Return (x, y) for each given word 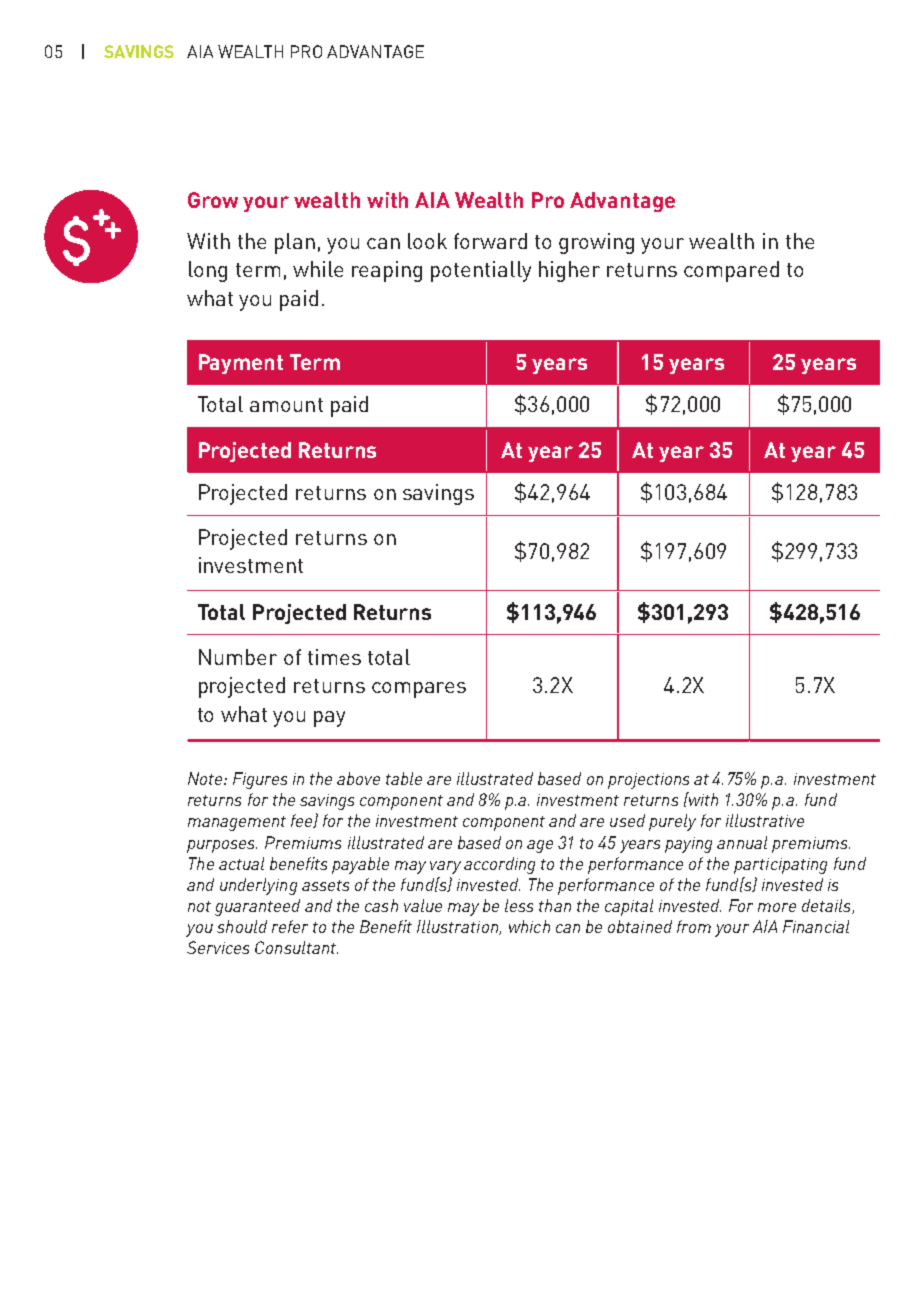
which (529, 926)
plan (295, 243)
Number (238, 657)
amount (286, 405)
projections (648, 781)
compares (419, 690)
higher (569, 271)
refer (290, 926)
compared (731, 271)
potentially (481, 271)
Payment (241, 364)
